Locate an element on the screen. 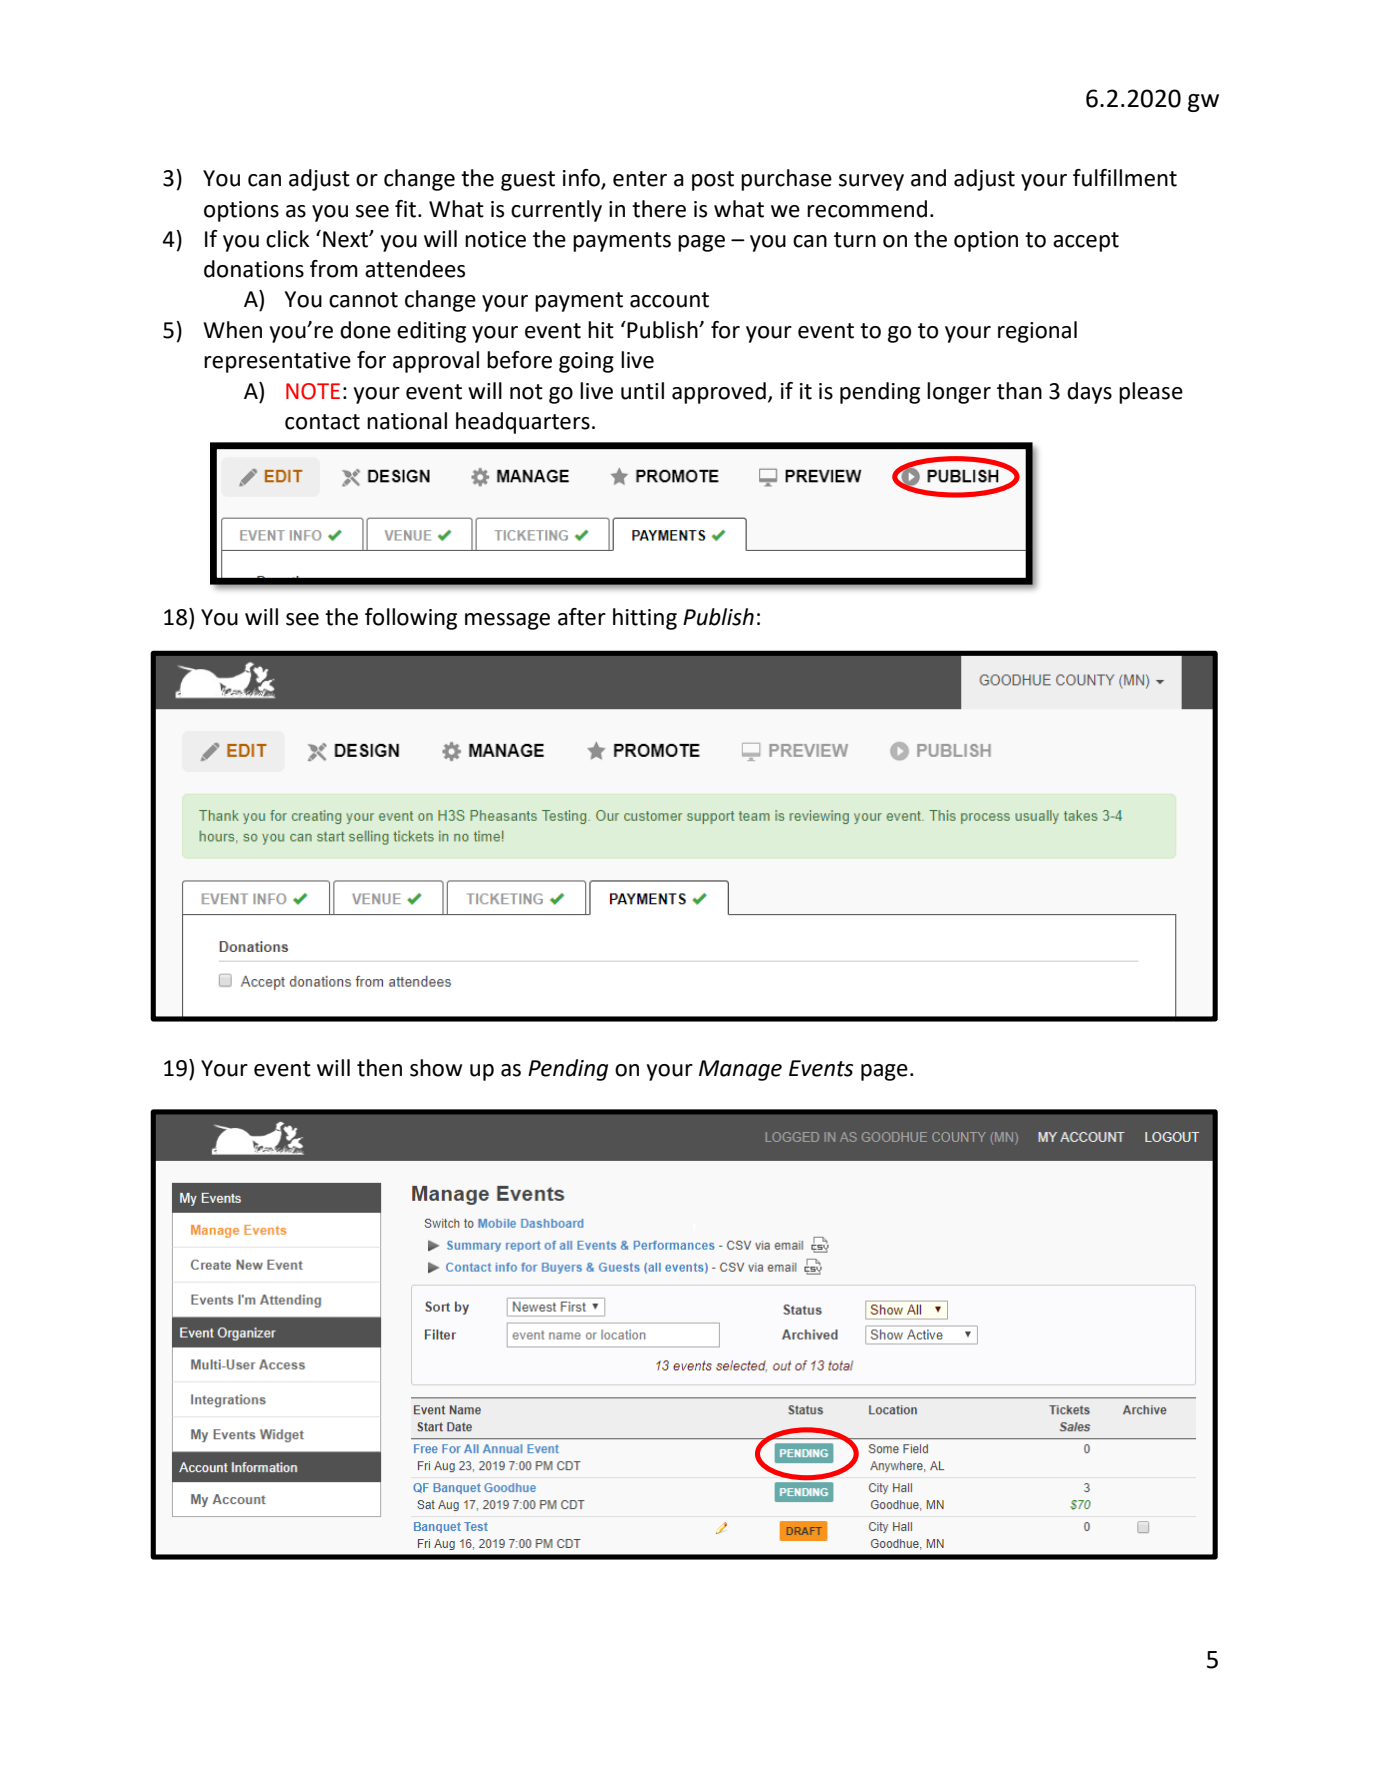 The width and height of the screenshot is (1382, 1789). approved is located at coordinates (719, 393).
